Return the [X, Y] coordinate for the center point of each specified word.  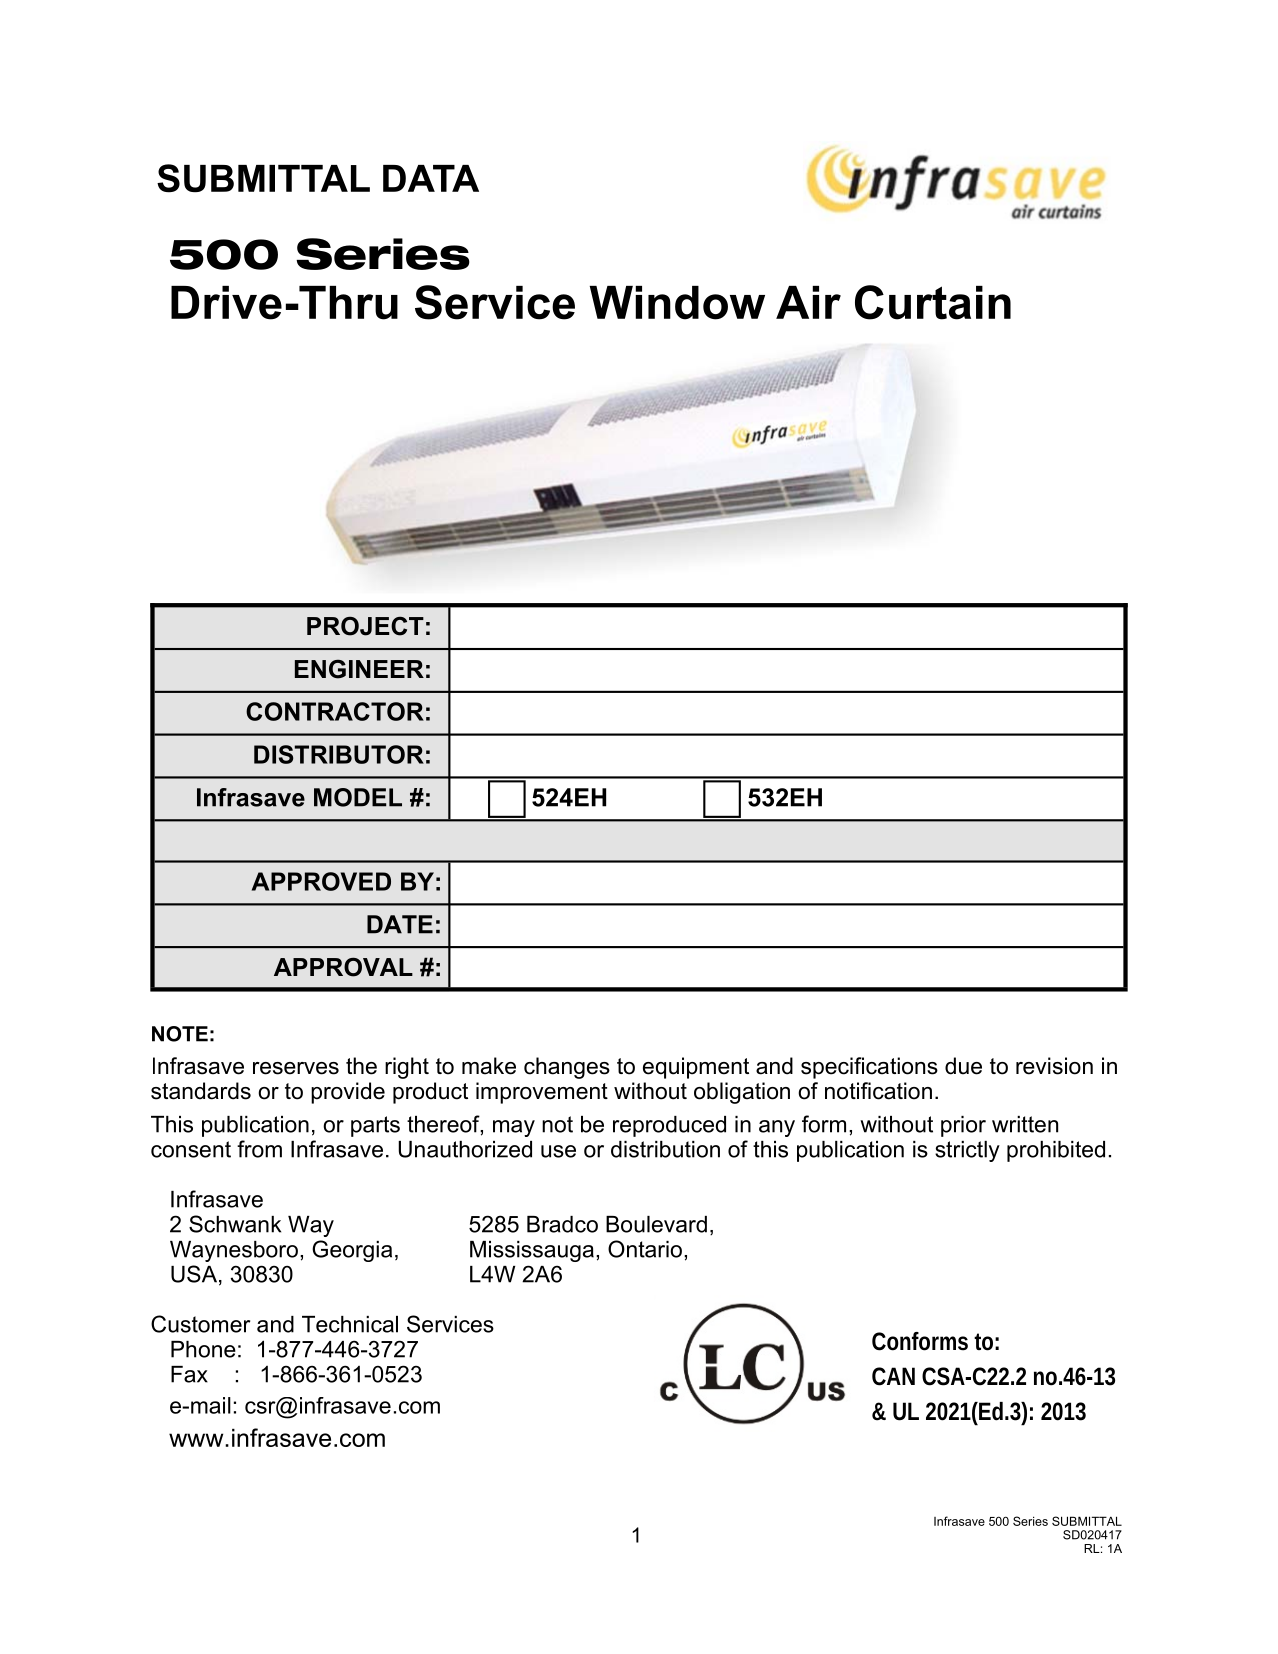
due [963, 1066]
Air [808, 302]
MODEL [358, 797]
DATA [431, 178]
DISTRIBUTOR [339, 754]
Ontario [645, 1249]
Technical [350, 1324]
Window [677, 303]
